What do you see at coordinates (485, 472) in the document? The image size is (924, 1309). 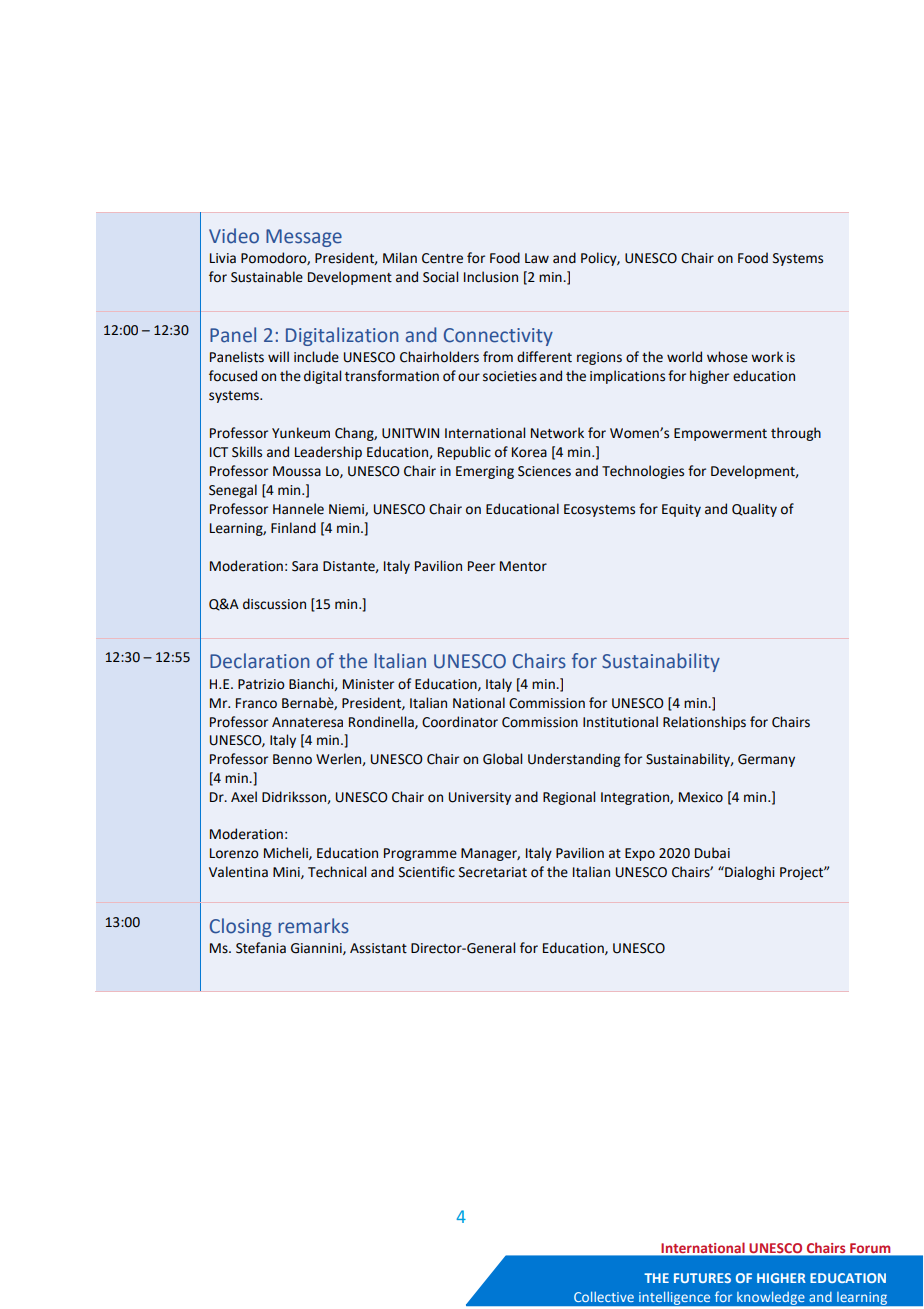 I see `Emerging` at bounding box center [485, 472].
